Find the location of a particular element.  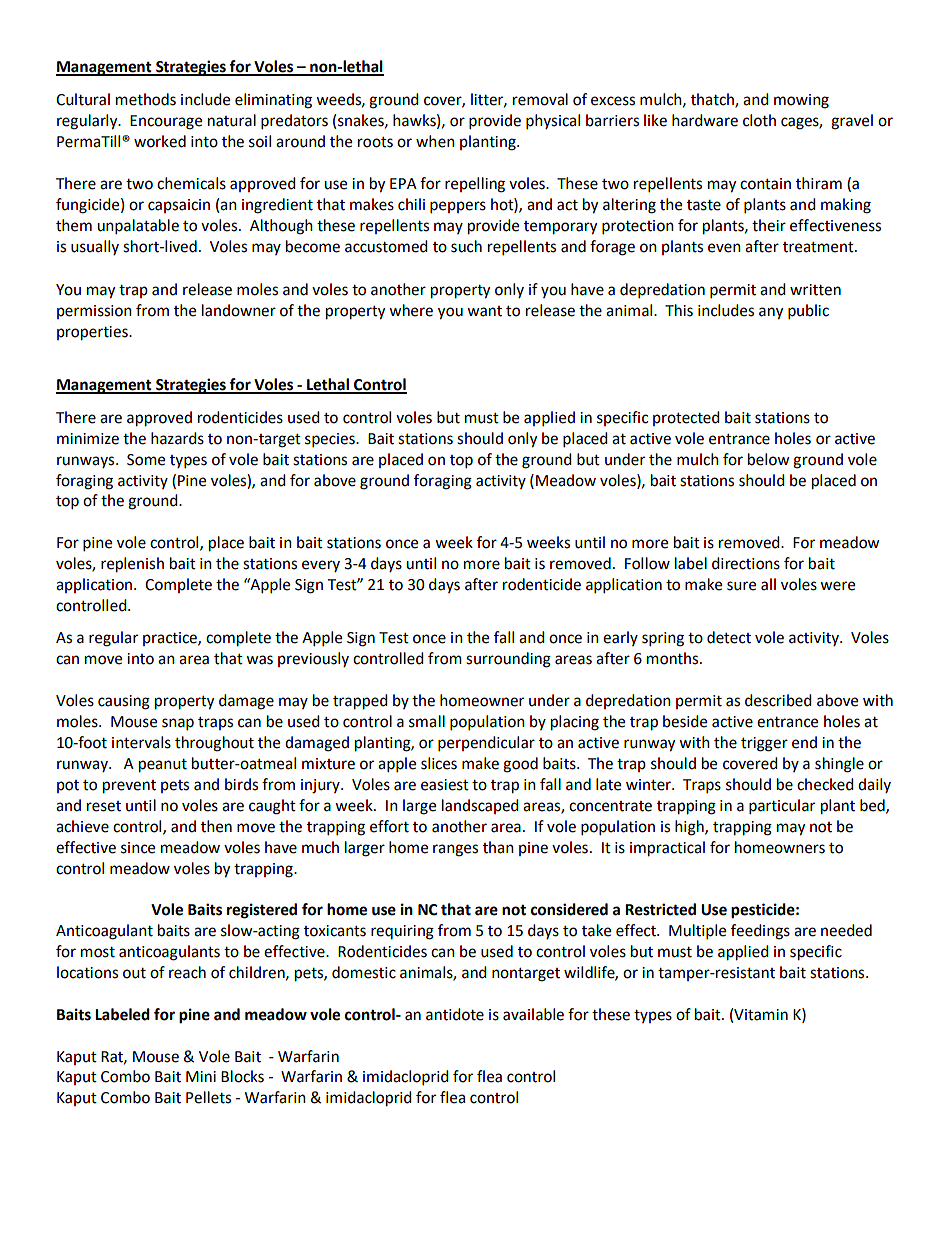

when is located at coordinates (435, 141).
